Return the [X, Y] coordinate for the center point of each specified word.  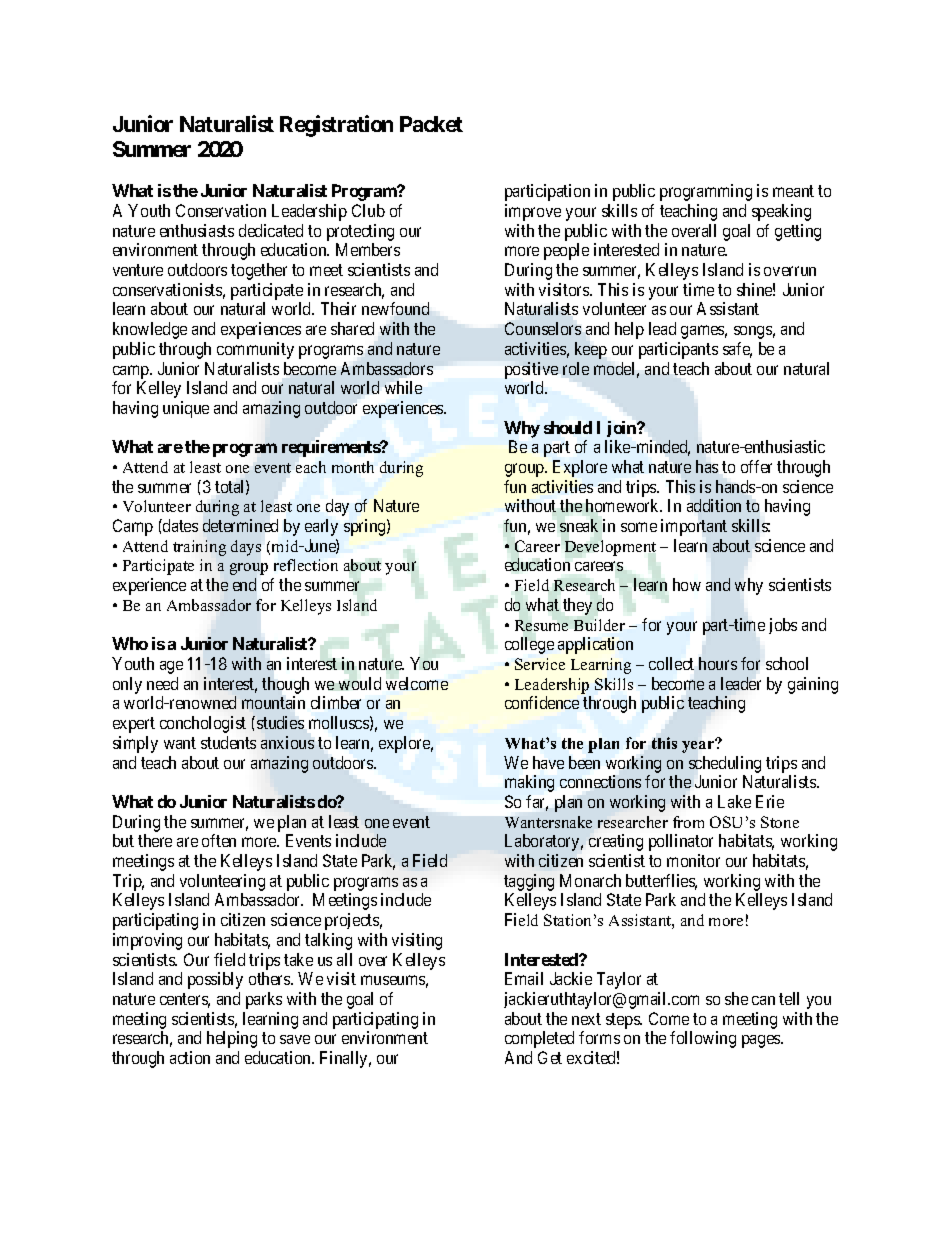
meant [793, 191]
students [228, 742]
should [568, 427]
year [699, 746]
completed [539, 1039]
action [190, 1057]
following [703, 1039]
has [707, 466]
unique [186, 409]
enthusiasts [197, 230]
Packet [431, 124]
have [548, 762]
